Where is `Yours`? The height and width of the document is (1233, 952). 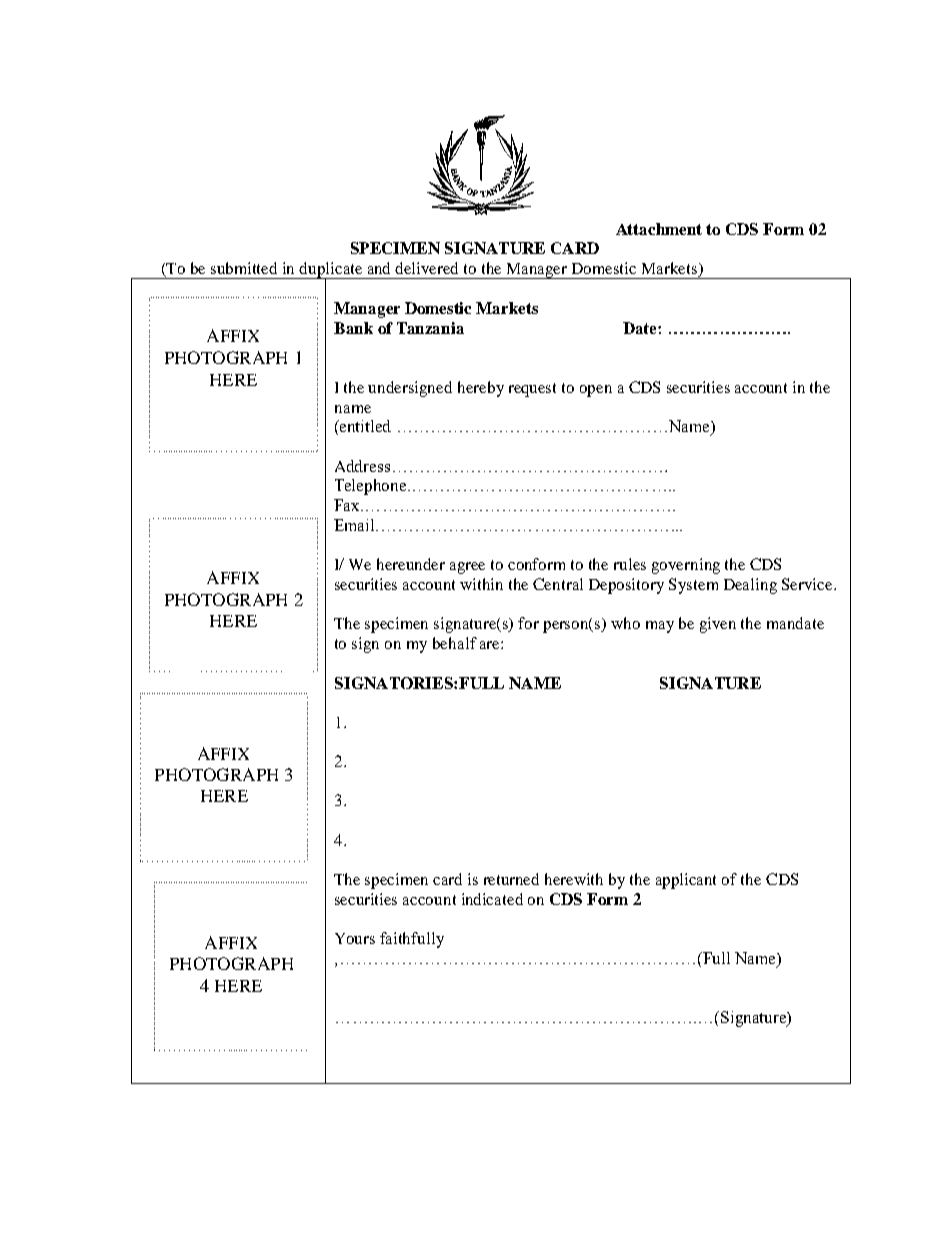 Yours is located at coordinates (355, 938).
